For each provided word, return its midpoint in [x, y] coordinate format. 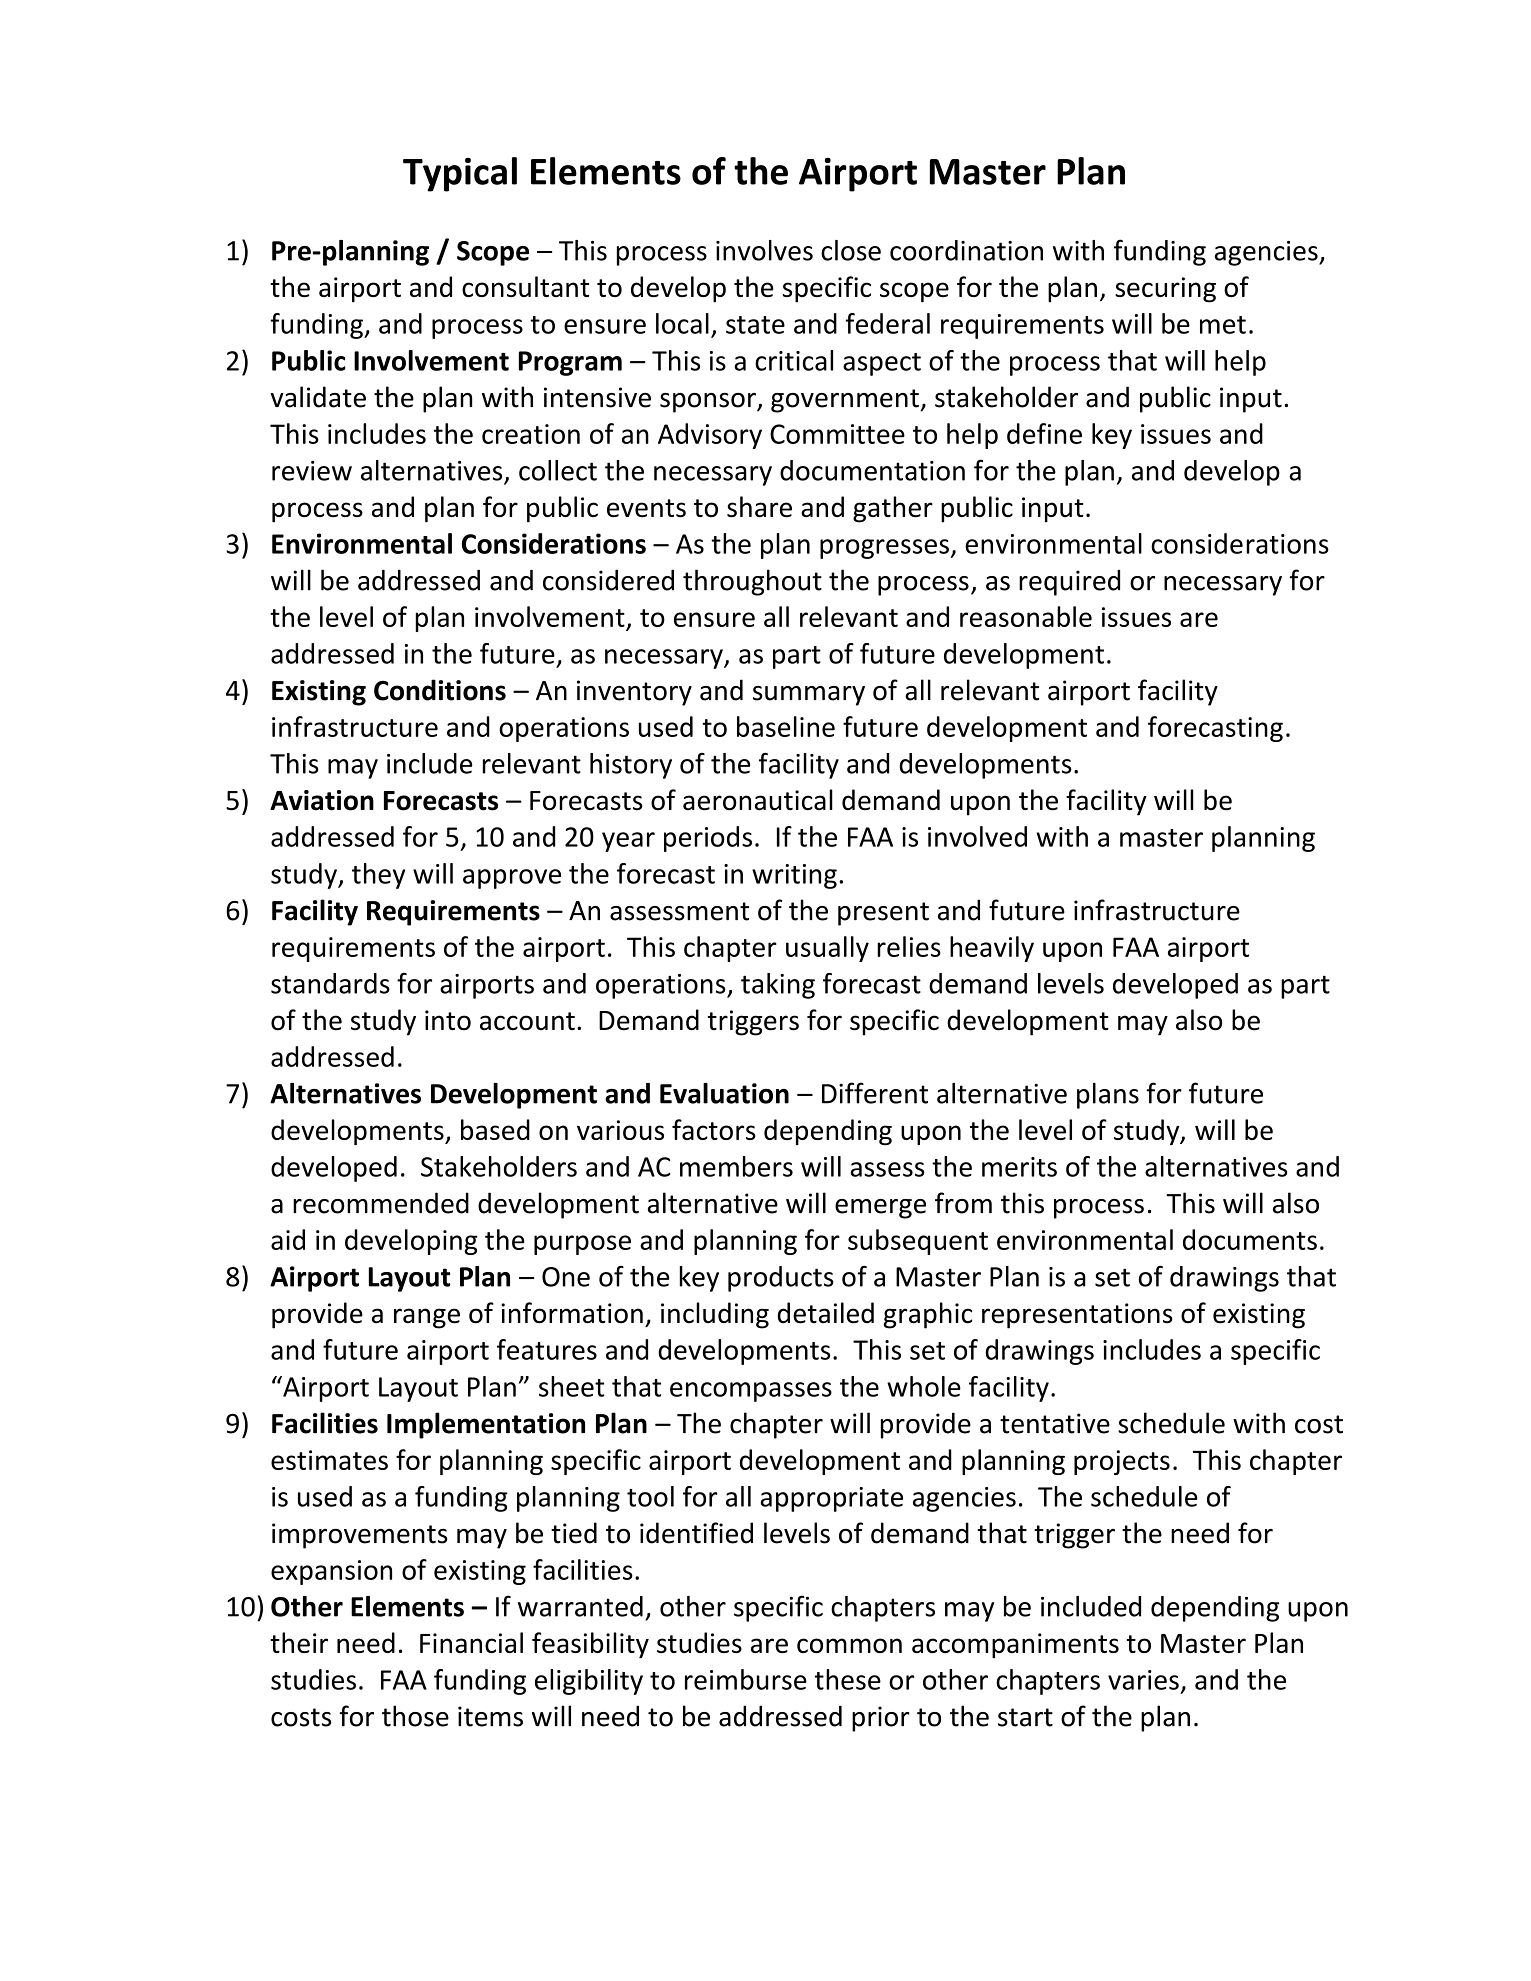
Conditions [440, 690]
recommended [381, 1203]
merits [1019, 1167]
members [736, 1166]
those [415, 1716]
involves [764, 250]
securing [1165, 290]
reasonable [1026, 616]
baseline [786, 726]
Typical [460, 174]
